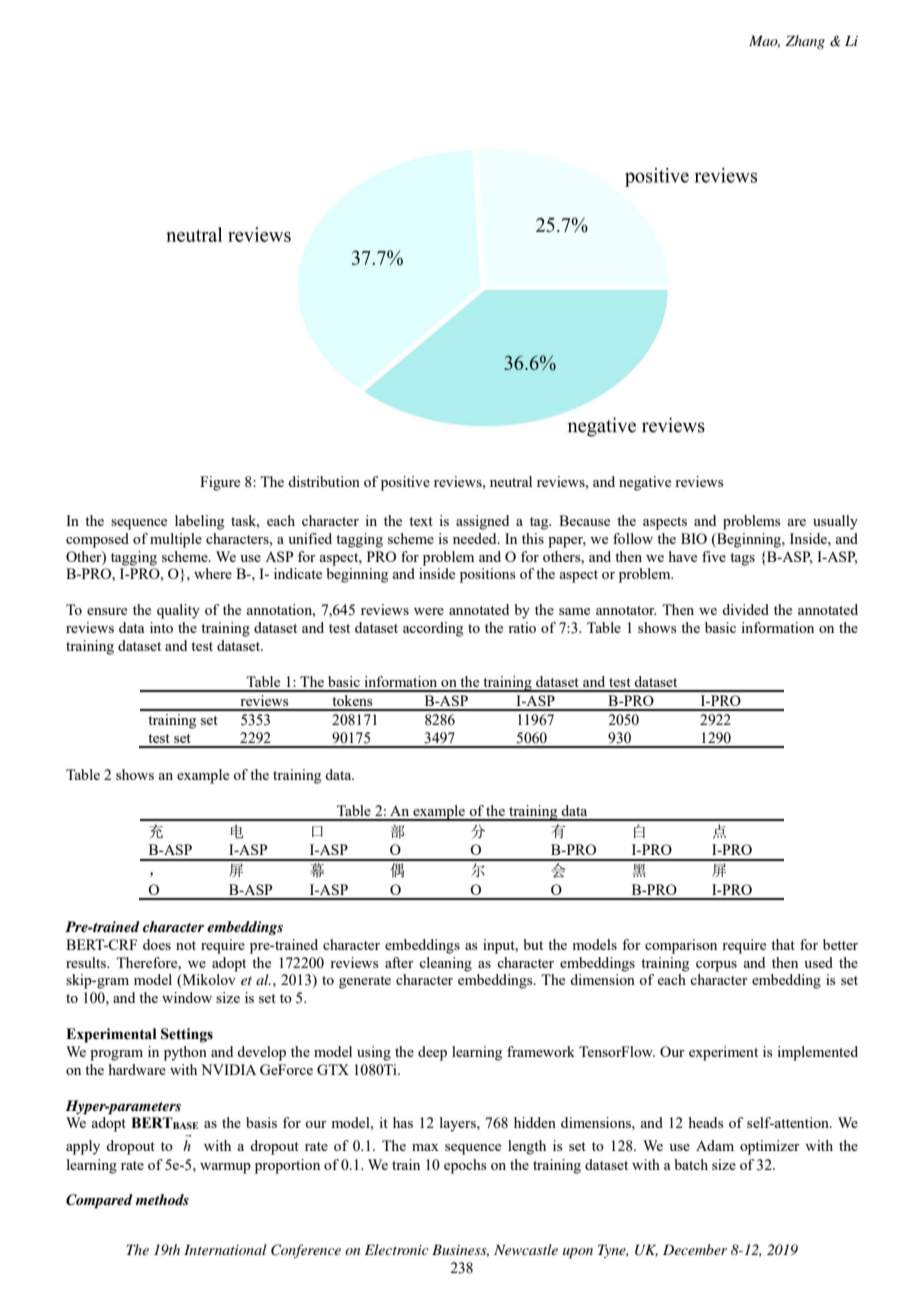 This document has height=1308, width=924. What do you see at coordinates (745, 609) in the document?
I see `divided` at bounding box center [745, 609].
